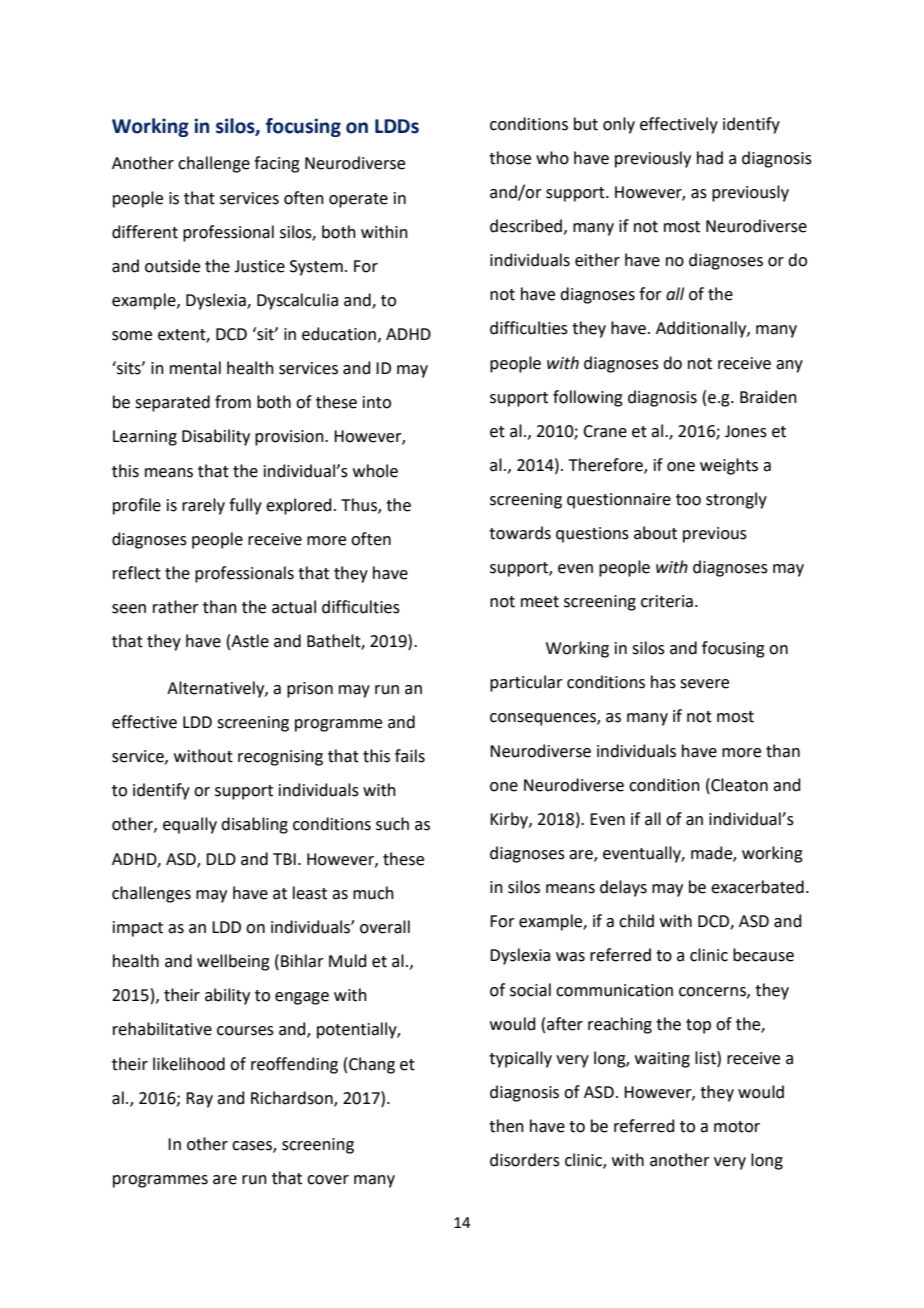  Describe the element at coordinates (277, 164) in the image. I see `facing` at that location.
